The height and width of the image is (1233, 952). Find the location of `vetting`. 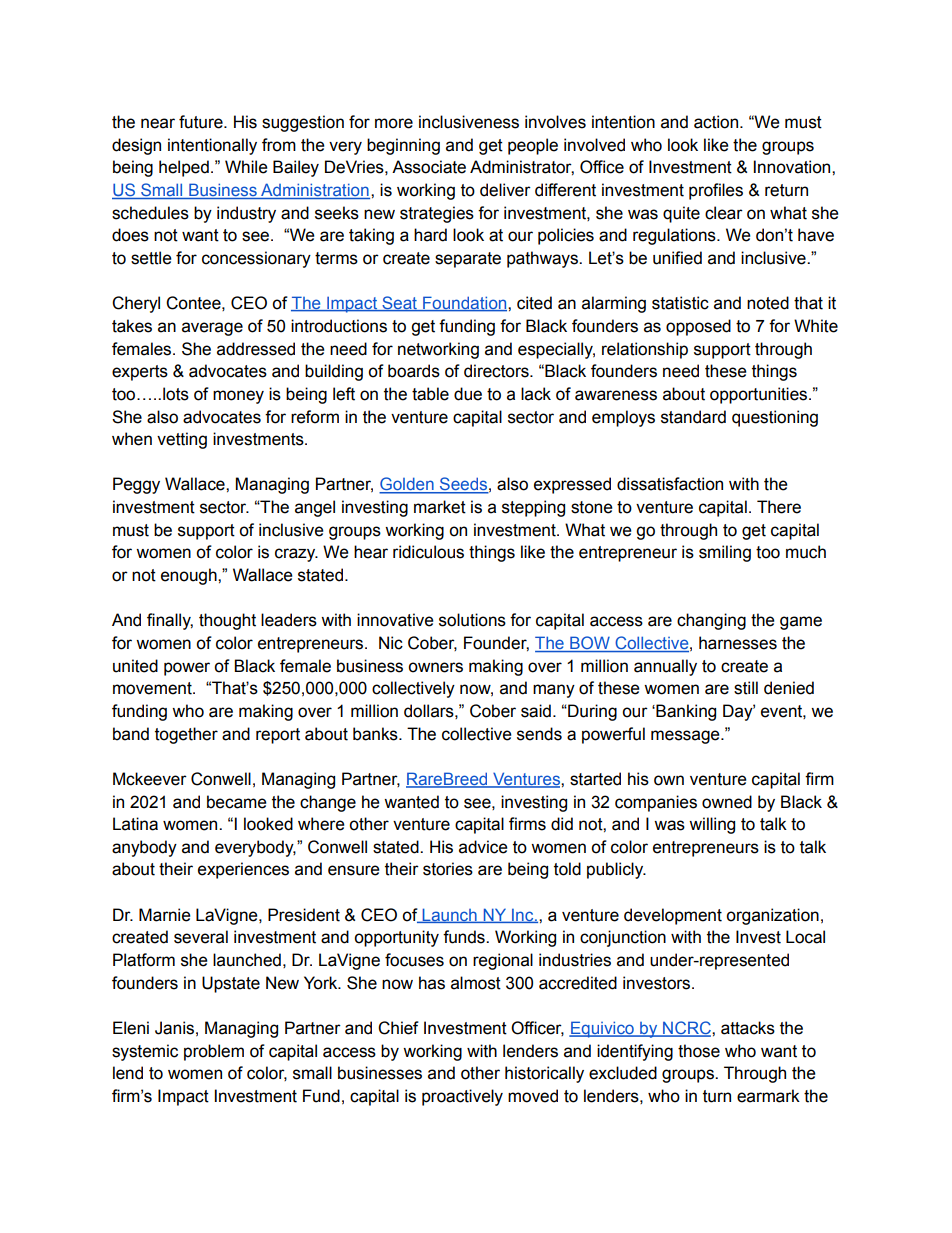

vetting is located at coordinates (182, 440).
